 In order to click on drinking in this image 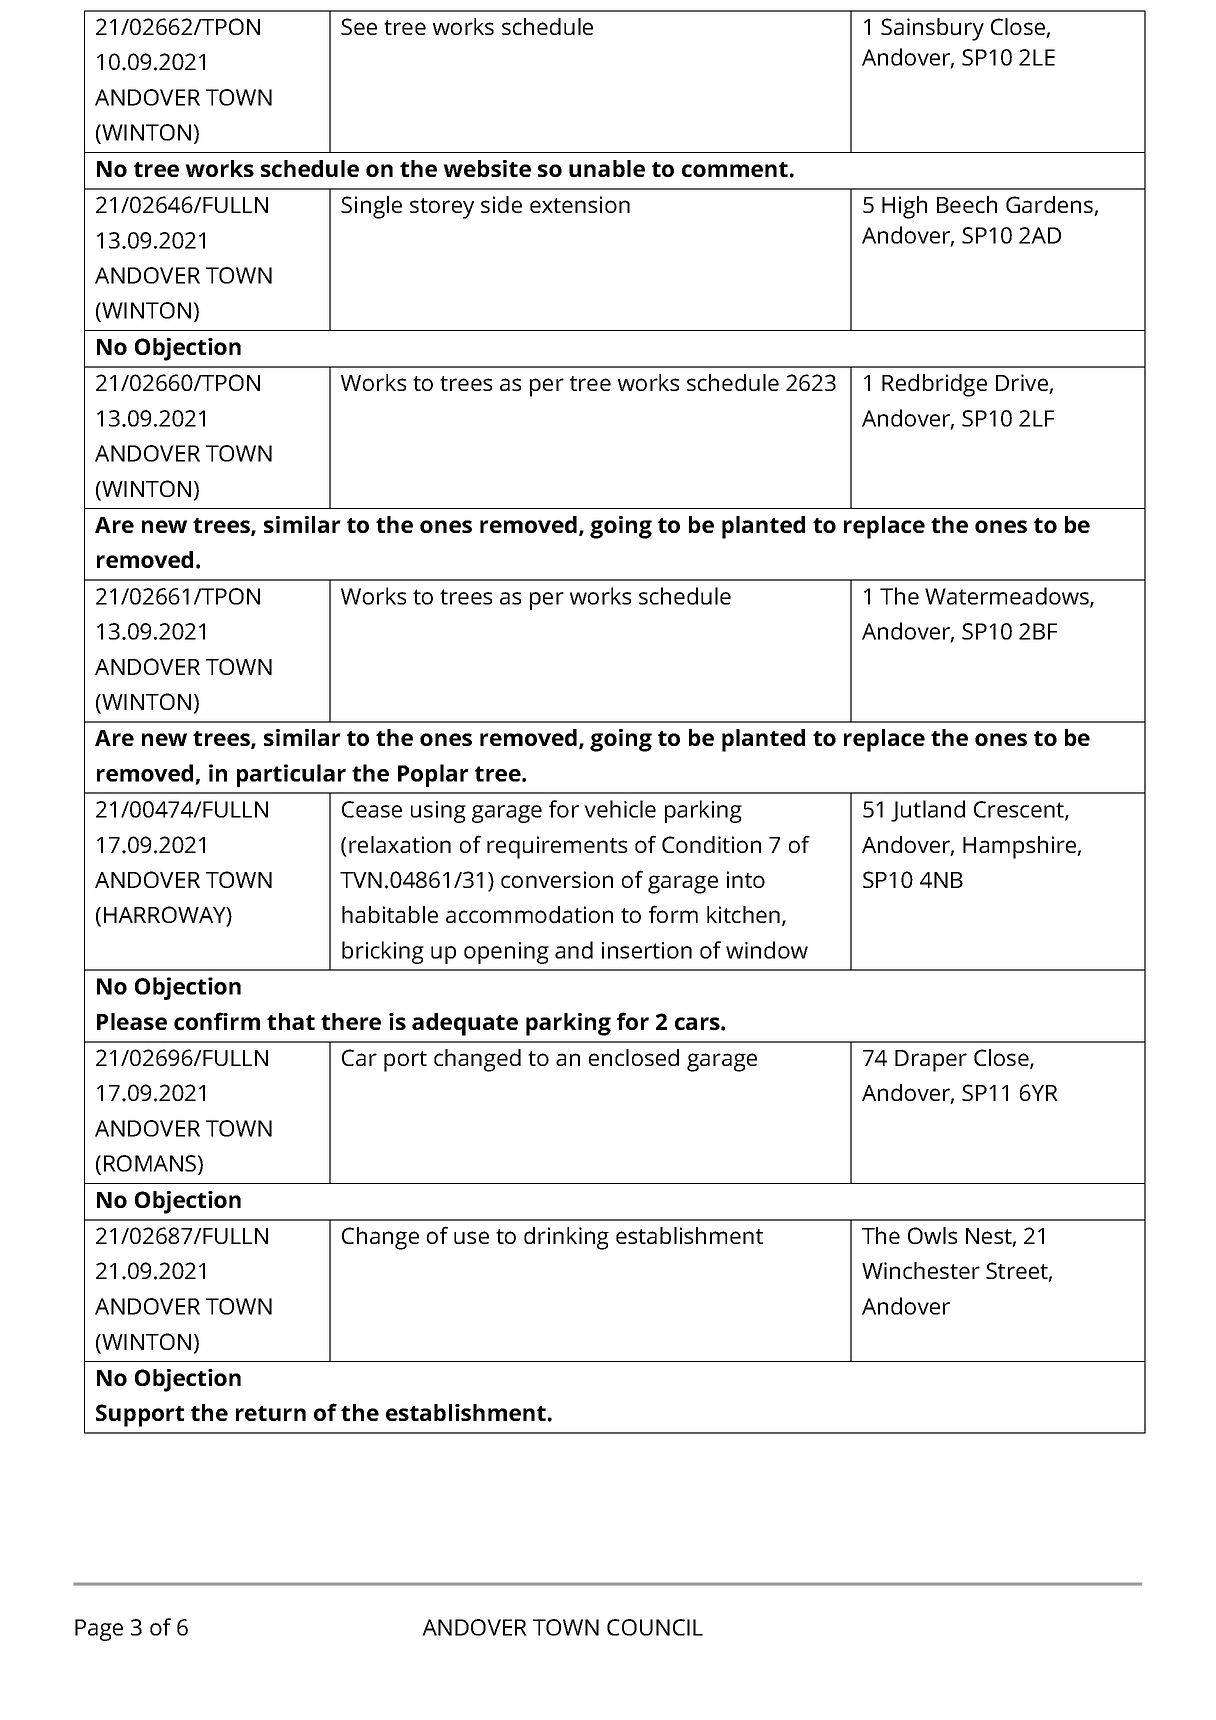, I will do `click(566, 1238)`.
